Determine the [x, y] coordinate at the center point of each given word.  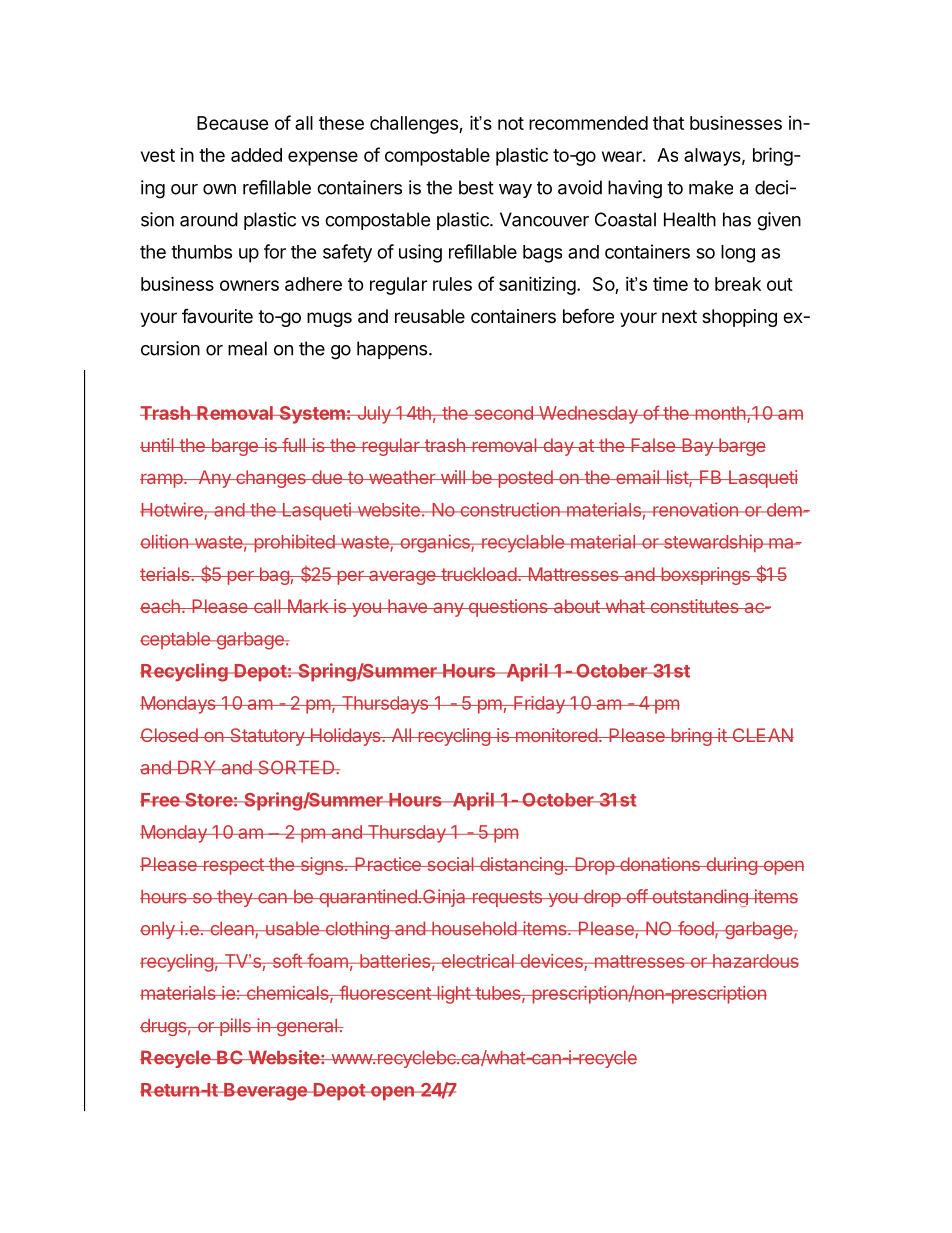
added [256, 155]
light [453, 995]
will [452, 477]
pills [235, 1027]
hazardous [754, 961]
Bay [697, 447]
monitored [556, 735]
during [731, 866]
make [711, 187]
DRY [197, 767]
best [476, 187]
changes [271, 479]
